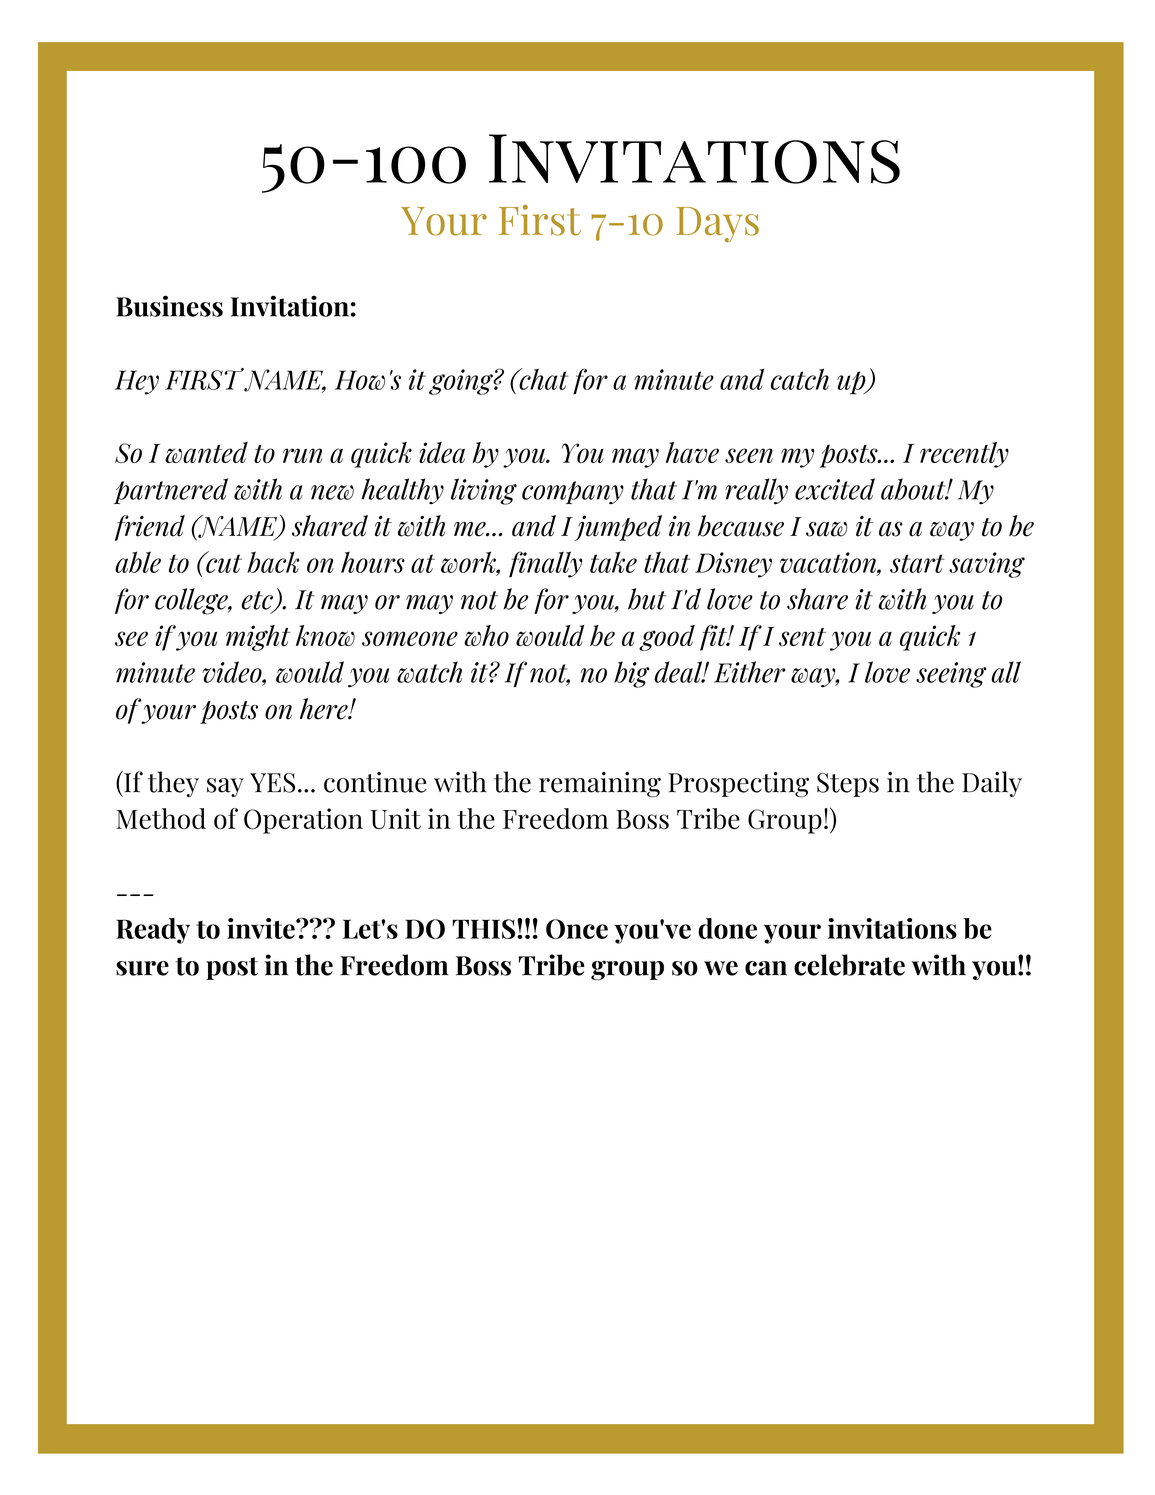 The width and height of the screenshot is (1155, 1495). Describe the element at coordinates (206, 452) in the screenshot. I see `wanted` at that location.
